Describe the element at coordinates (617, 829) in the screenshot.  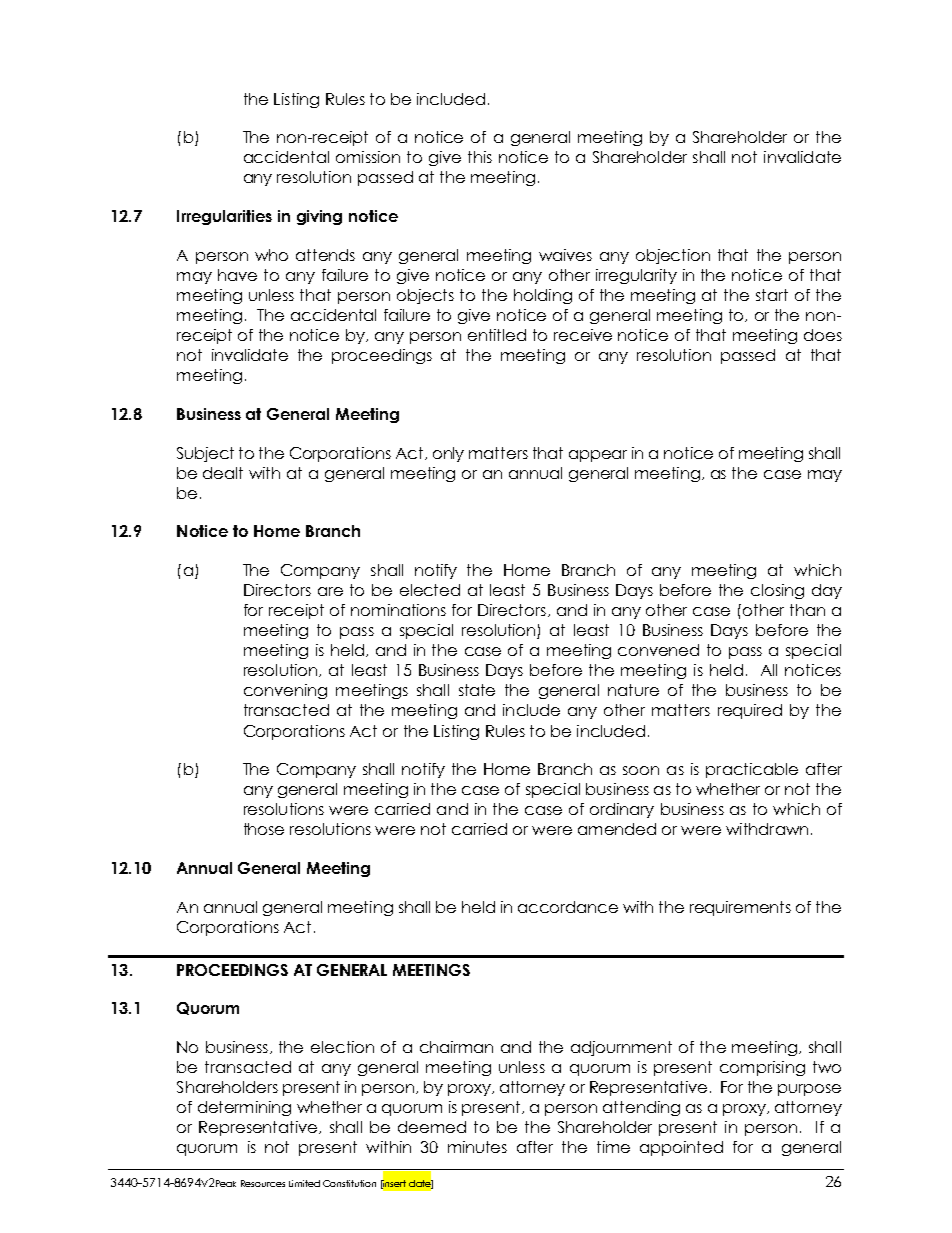
I see `amended` at that location.
